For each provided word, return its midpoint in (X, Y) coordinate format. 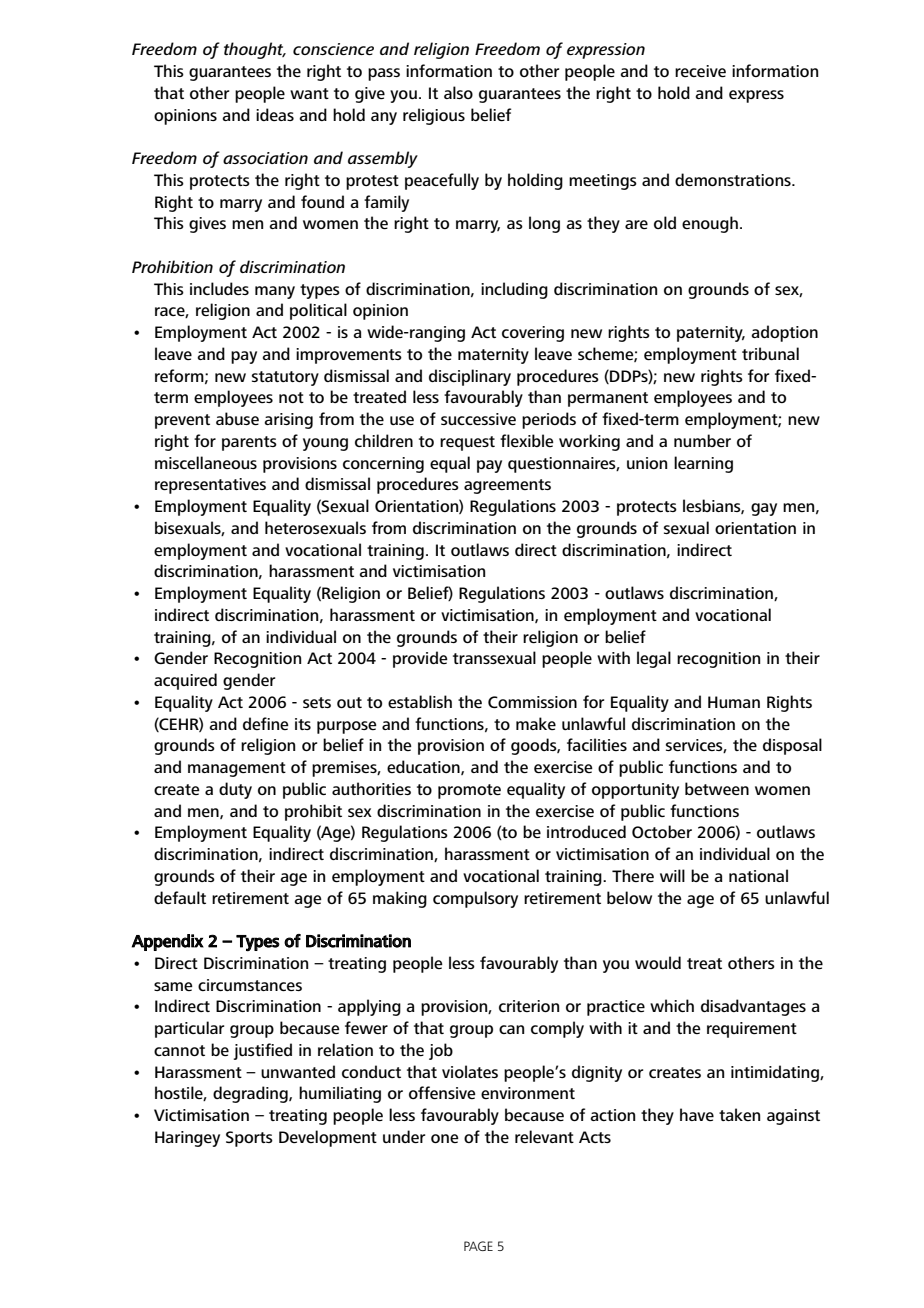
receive (700, 71)
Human (734, 702)
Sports (249, 1139)
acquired (185, 681)
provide (420, 659)
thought (255, 50)
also (458, 92)
